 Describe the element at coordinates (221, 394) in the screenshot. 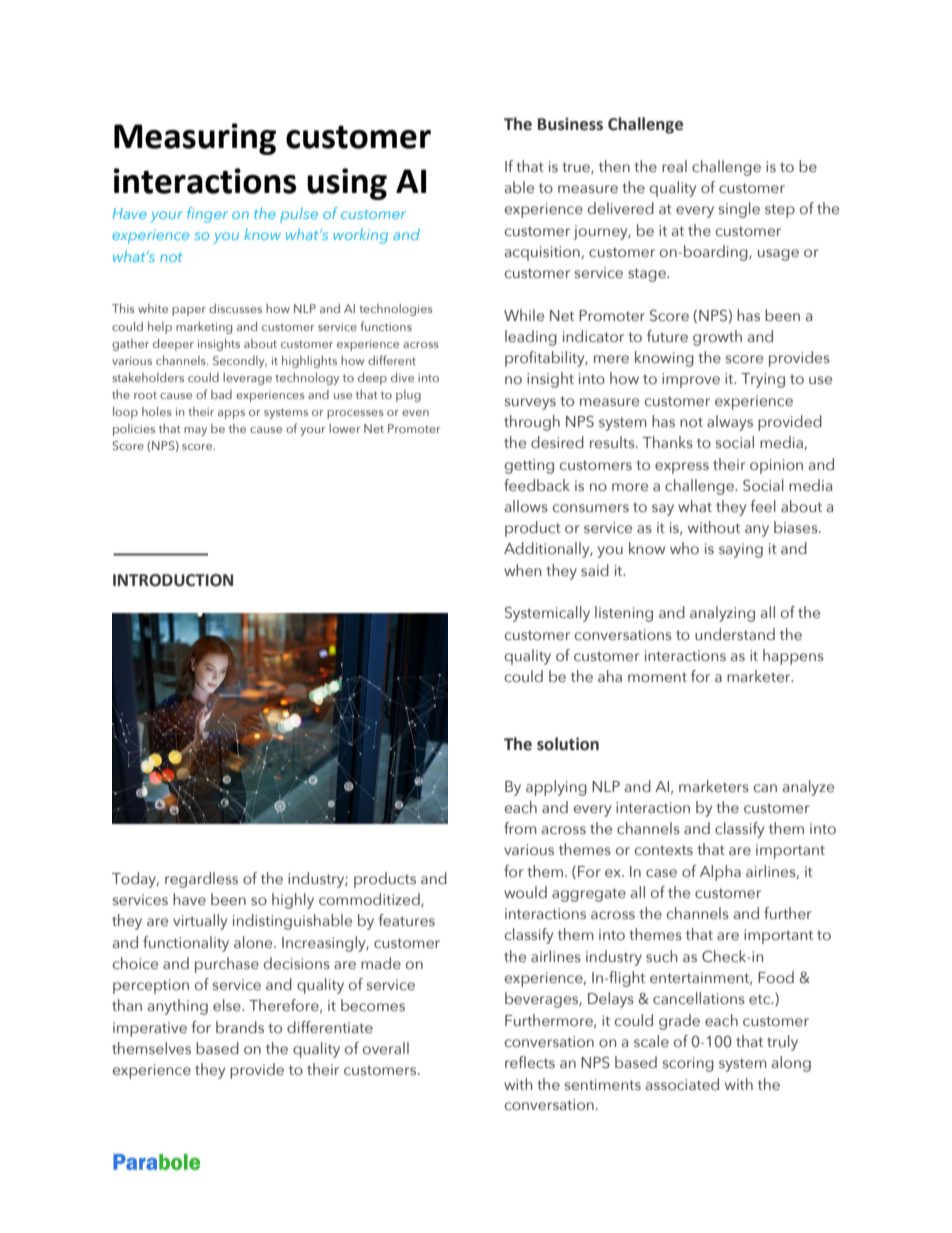

I see `bad` at that location.
